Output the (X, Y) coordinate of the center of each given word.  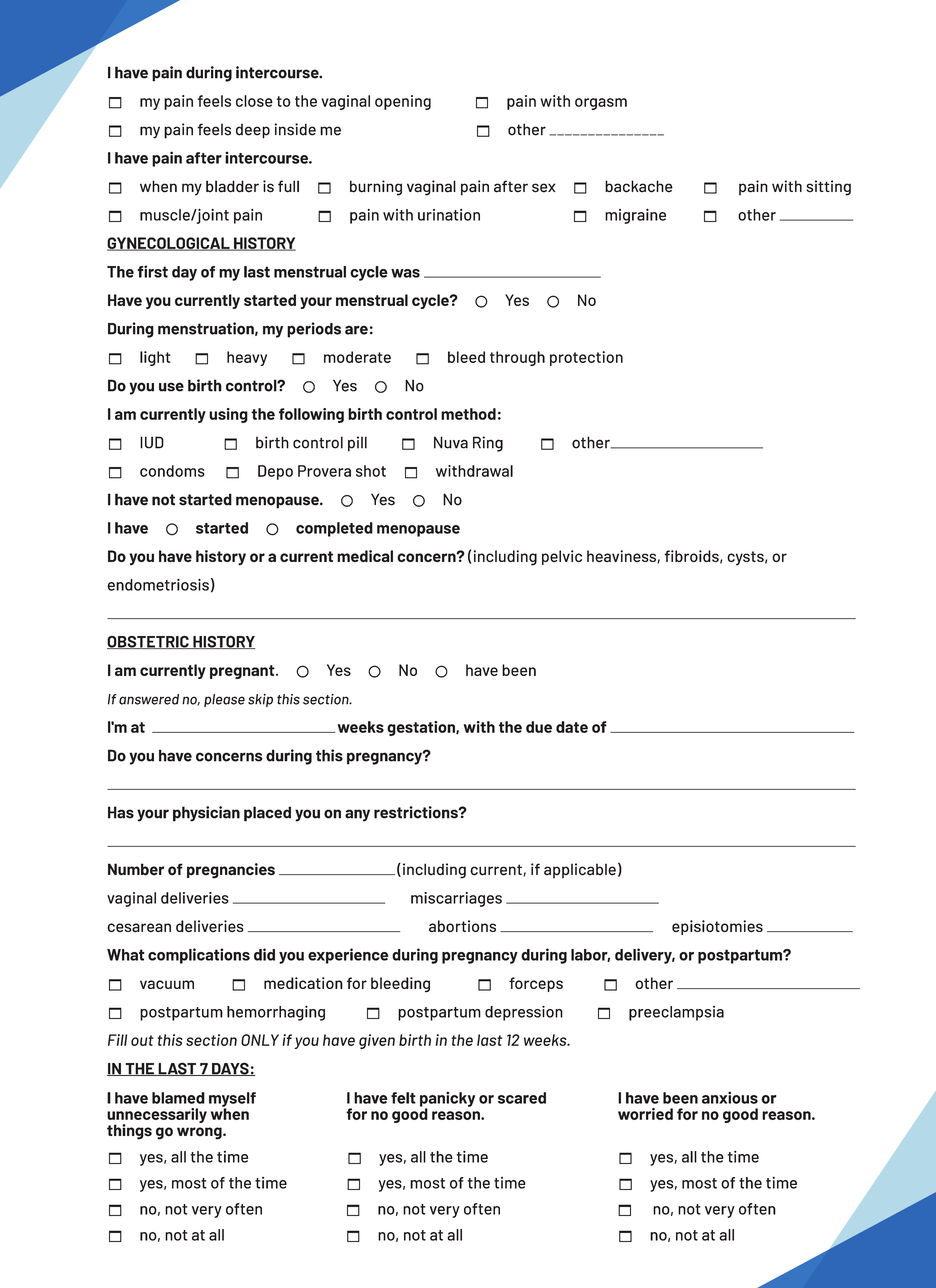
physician (206, 814)
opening (403, 102)
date (572, 727)
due (539, 727)
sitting (829, 188)
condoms (172, 471)
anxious (730, 1097)
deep (253, 131)
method (468, 414)
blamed (178, 1098)
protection (586, 358)
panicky (447, 1100)
